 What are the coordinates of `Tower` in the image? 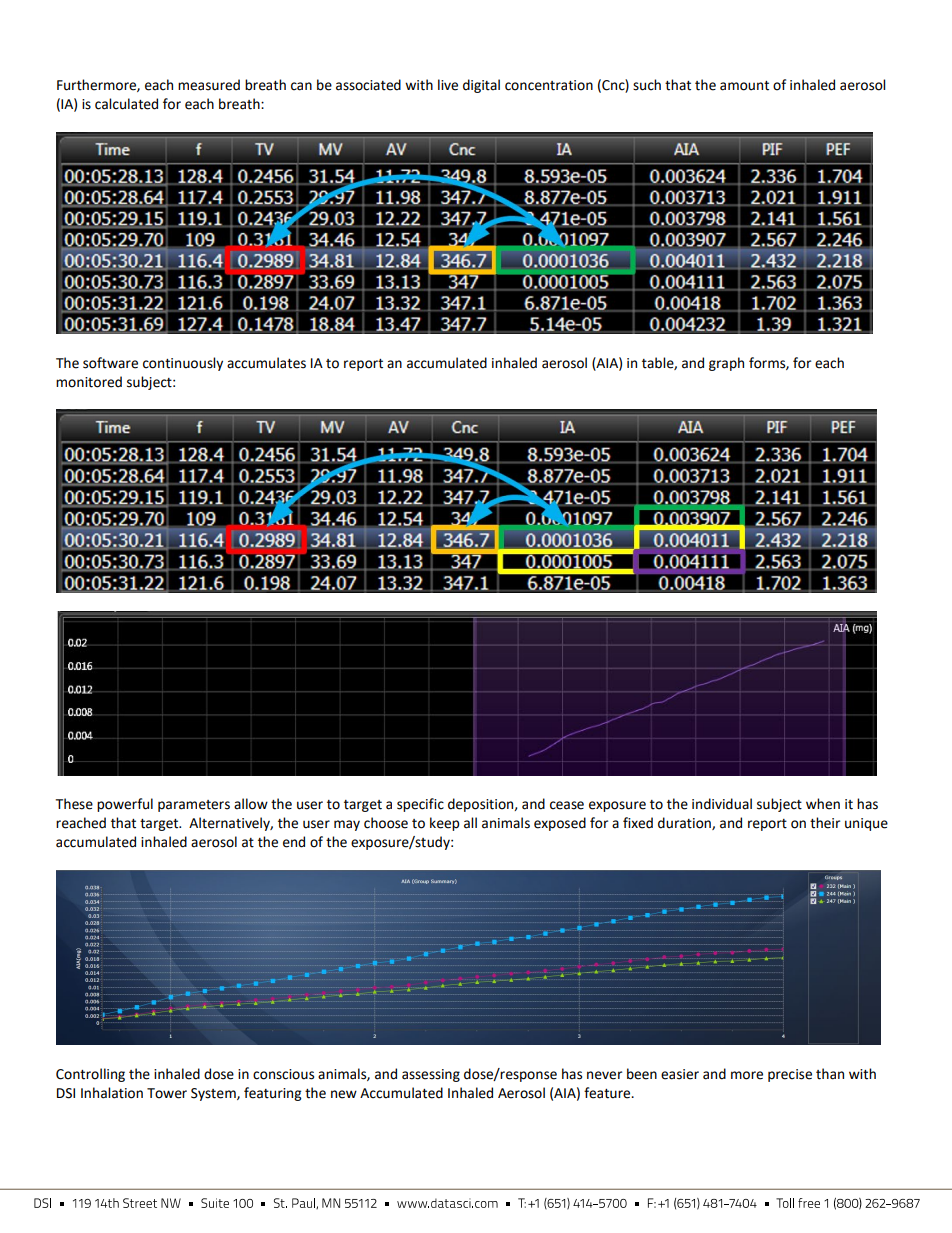 It's located at (167, 1093).
